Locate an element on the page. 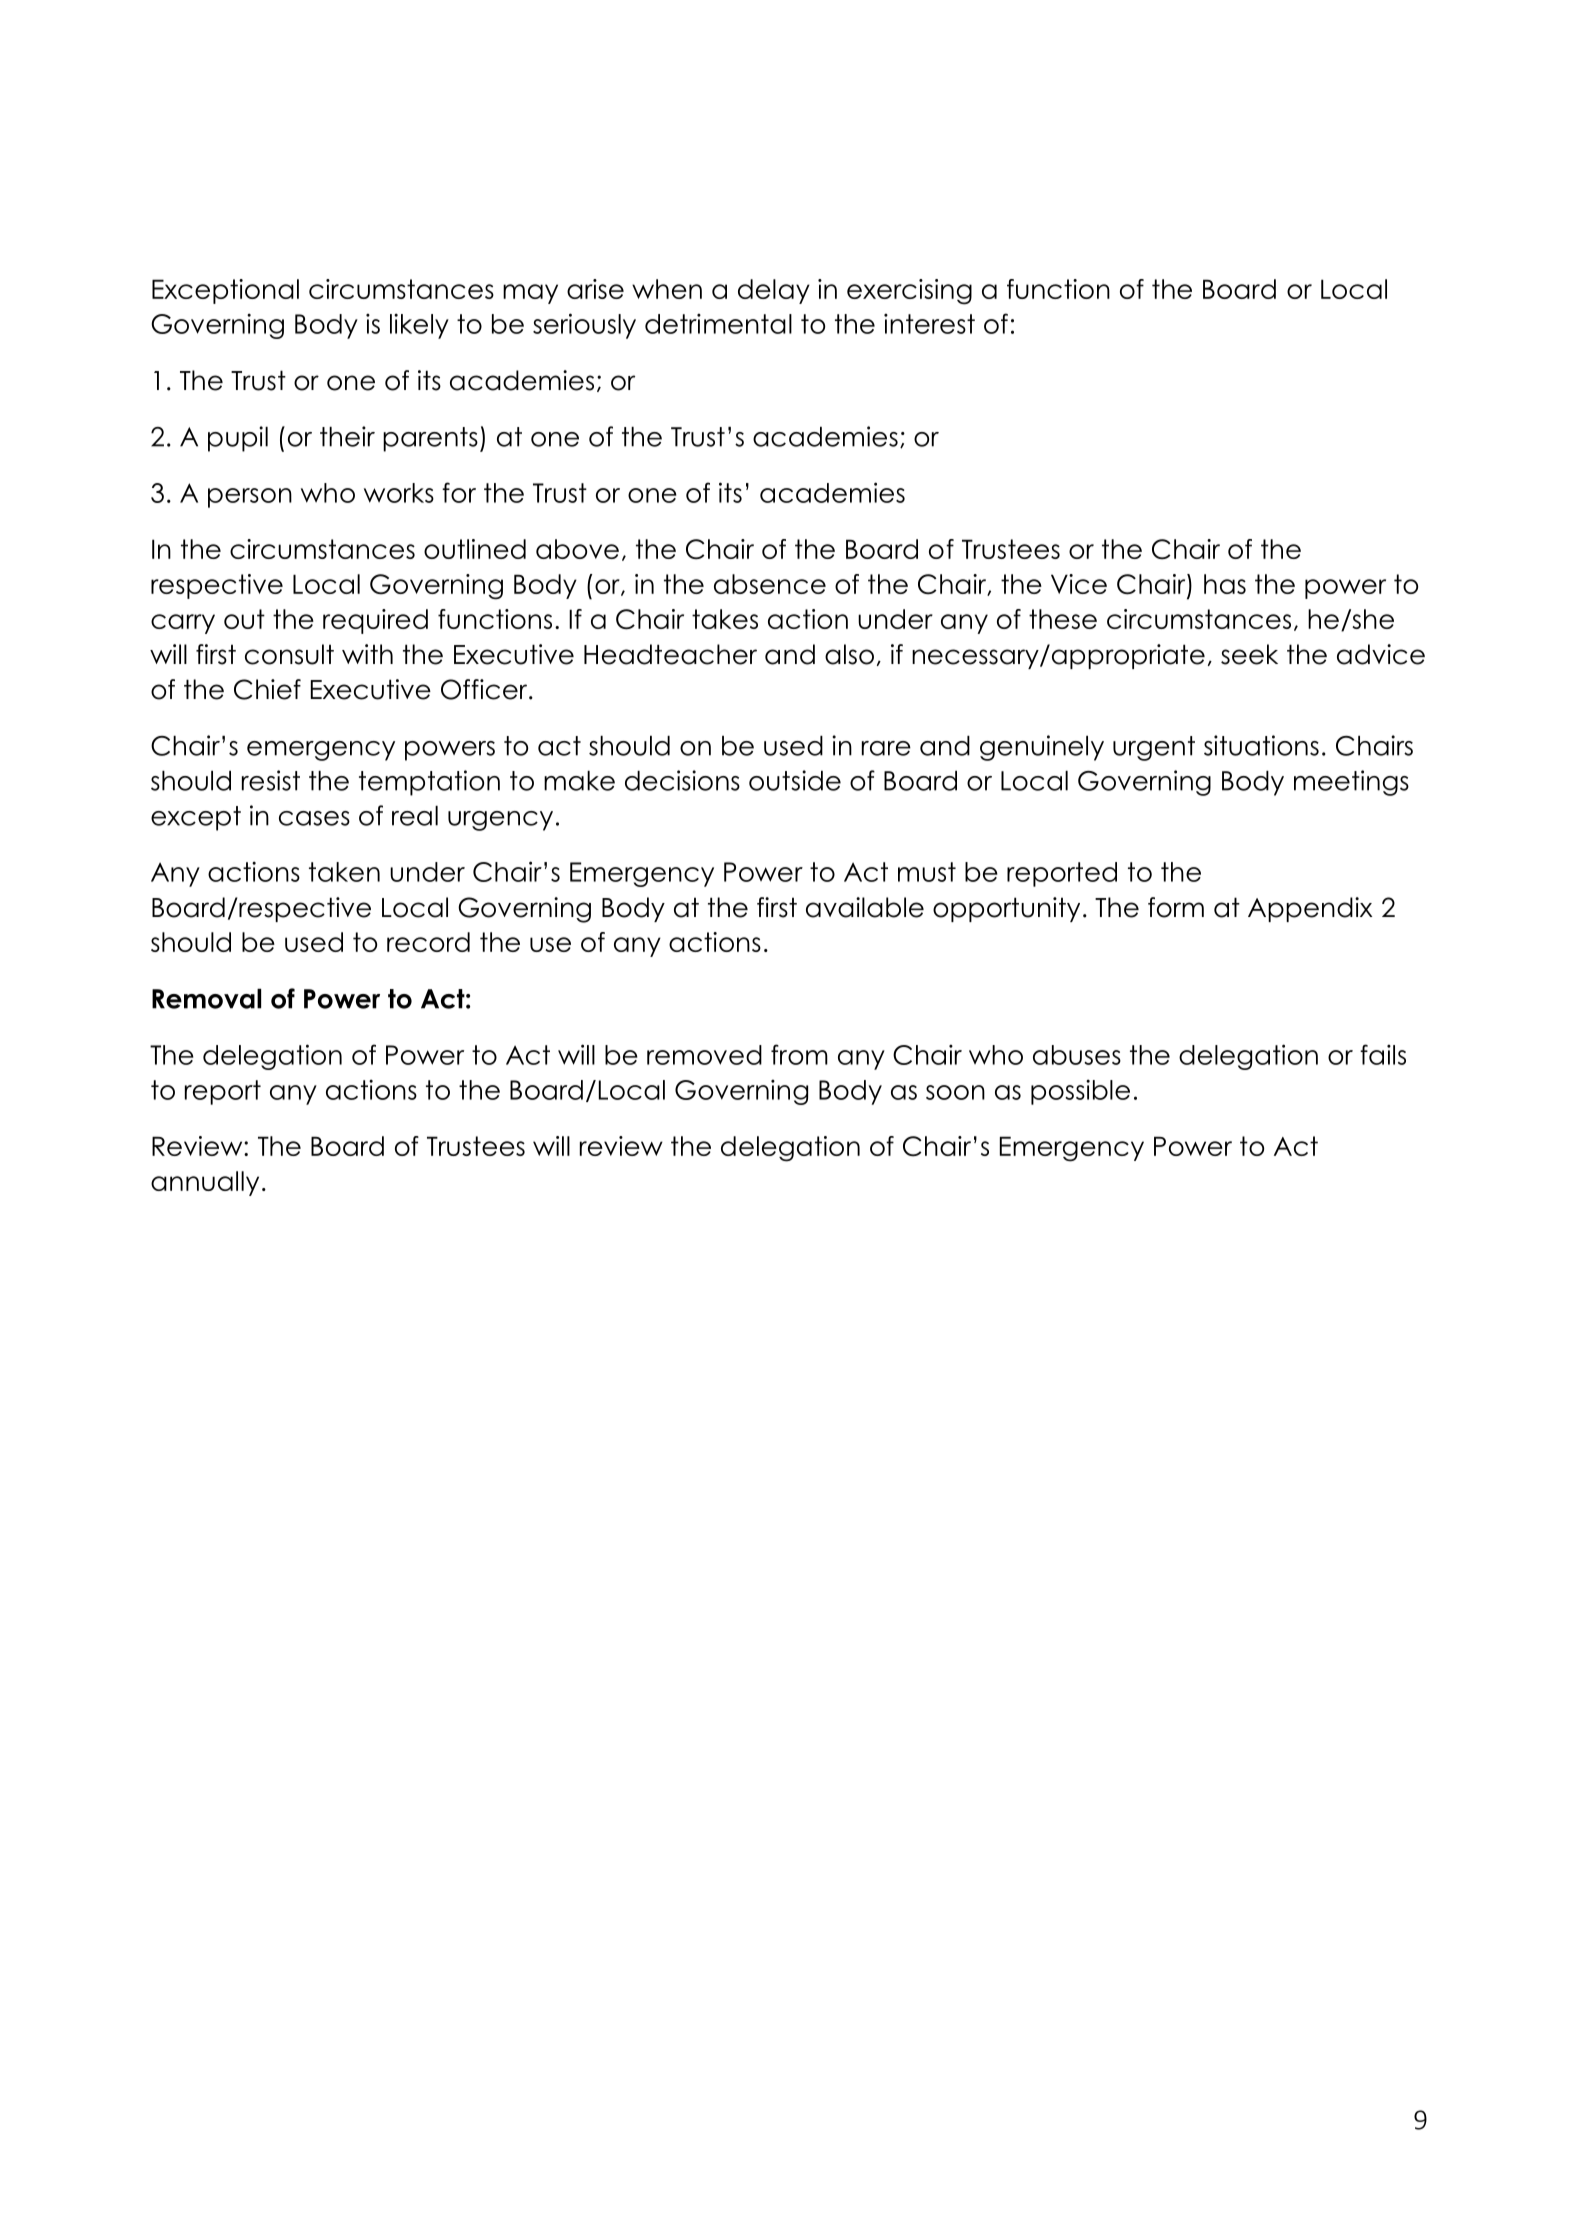  rare is located at coordinates (886, 748).
